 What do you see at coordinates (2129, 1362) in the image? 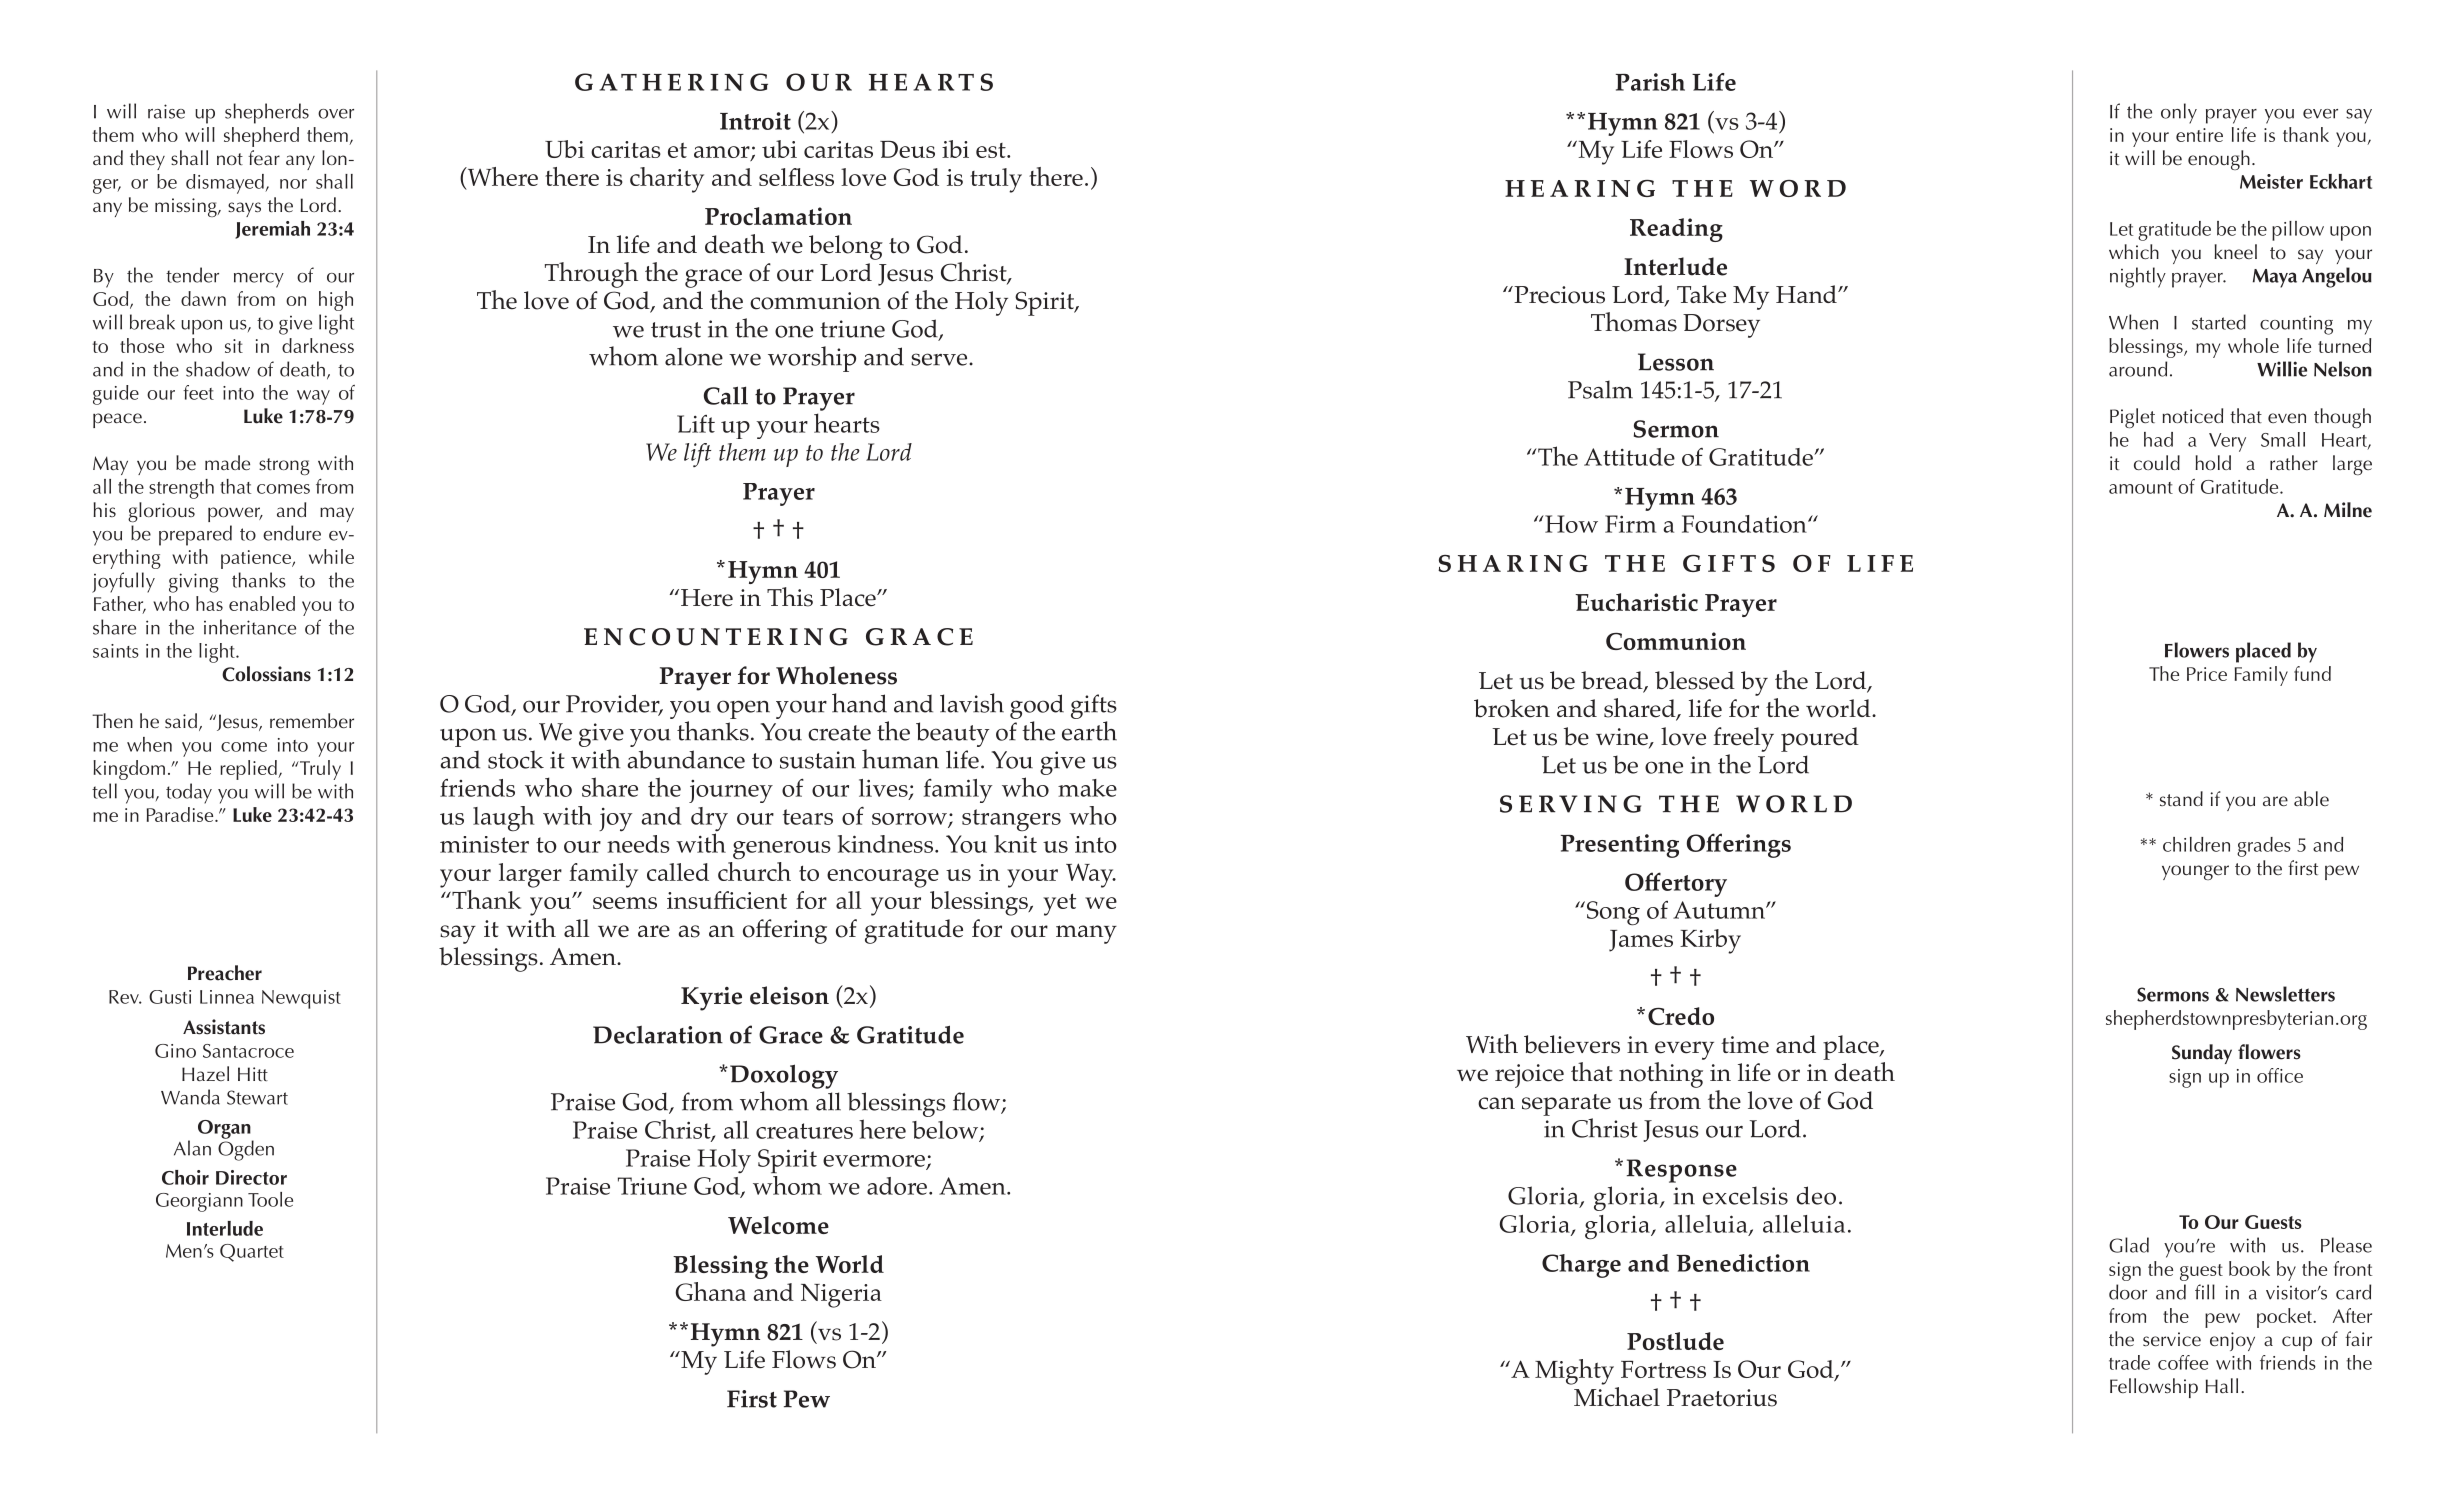
I see `trade` at bounding box center [2129, 1362].
